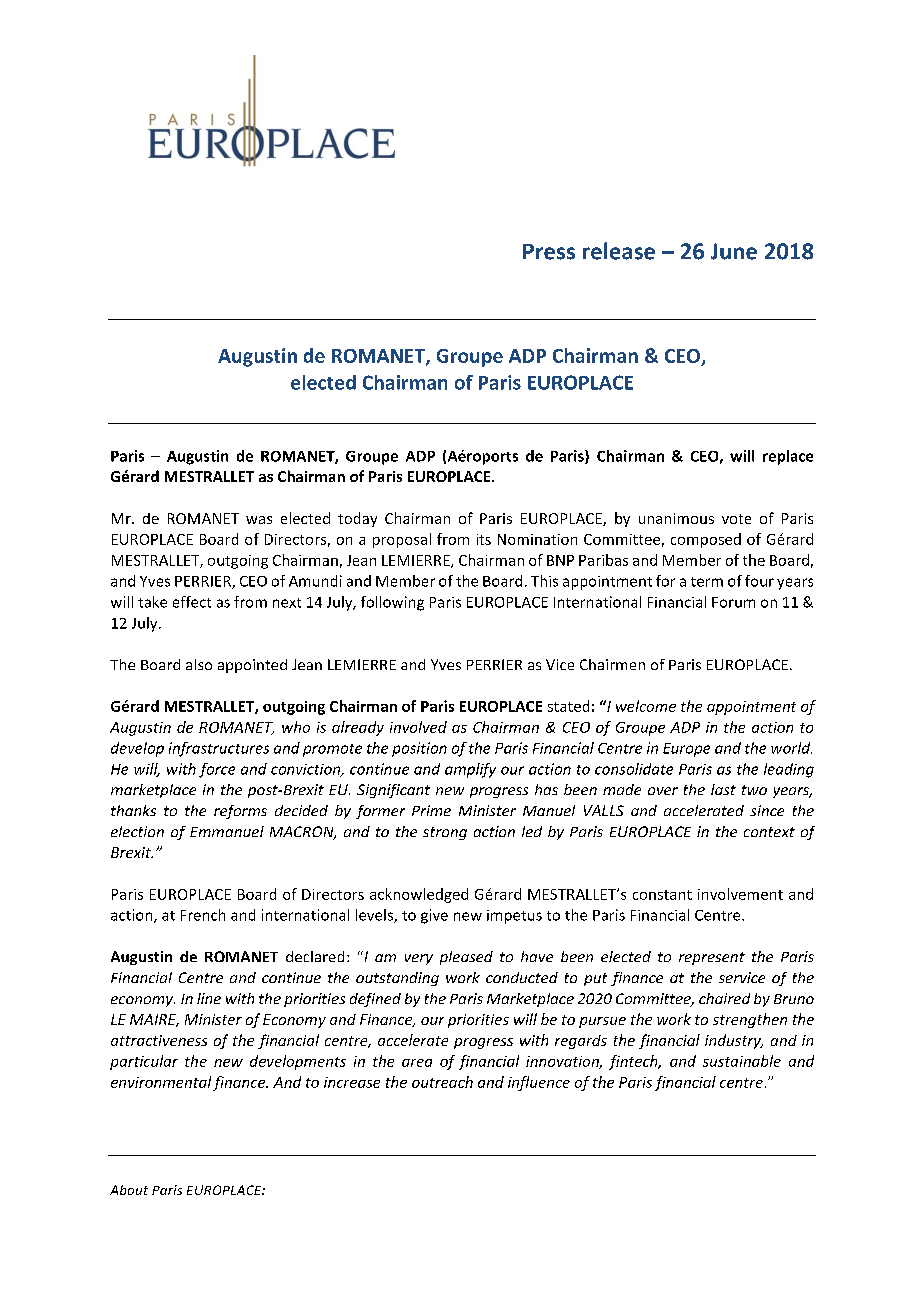  I want to click on effect, so click(192, 602).
